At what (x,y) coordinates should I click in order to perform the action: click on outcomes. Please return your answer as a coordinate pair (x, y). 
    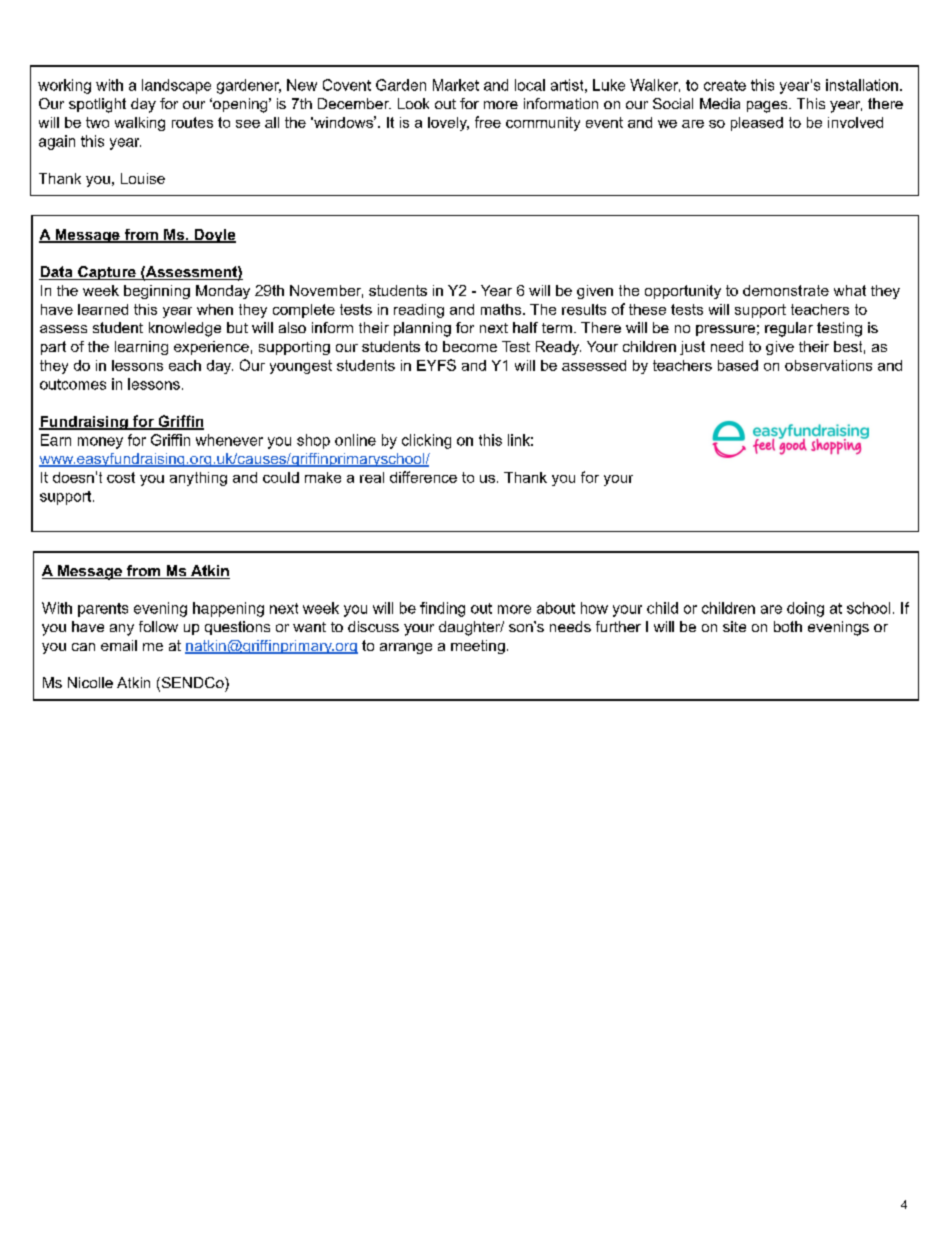
    Looking at the image, I should click on (73, 384).
